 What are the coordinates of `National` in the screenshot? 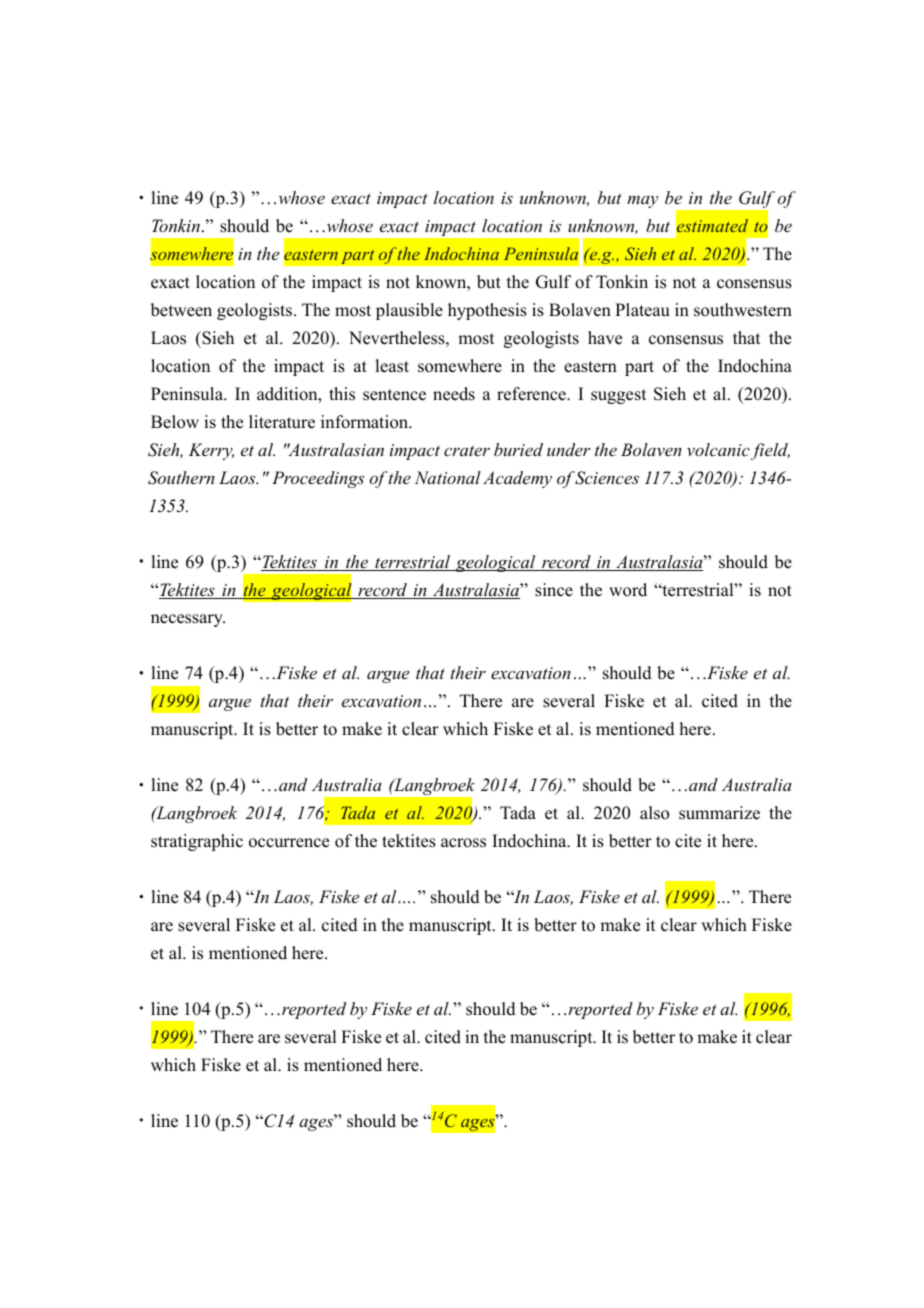 It's located at (448, 477).
